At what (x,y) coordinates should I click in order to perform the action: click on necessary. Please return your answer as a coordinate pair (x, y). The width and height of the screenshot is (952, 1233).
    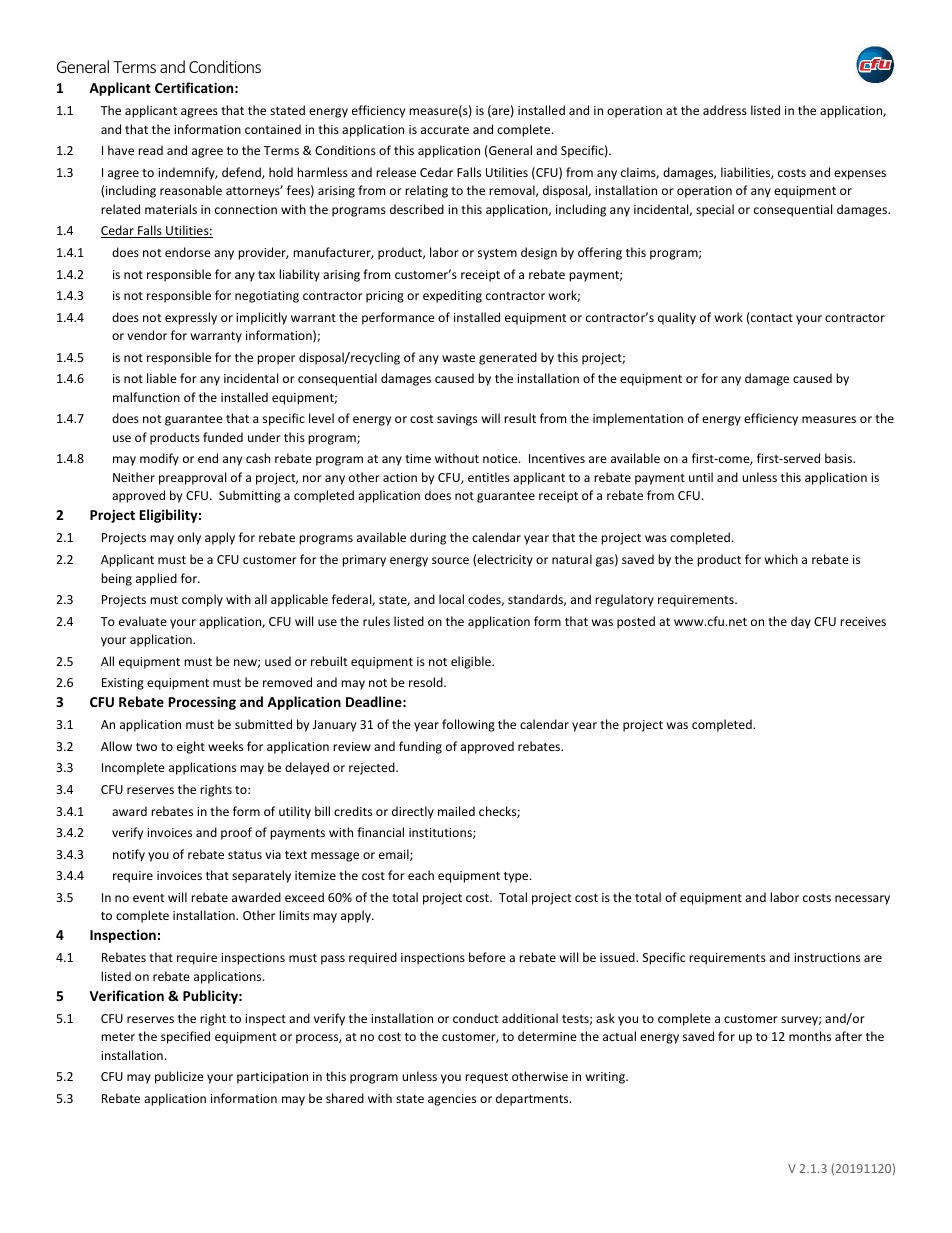
    Looking at the image, I should click on (862, 900).
